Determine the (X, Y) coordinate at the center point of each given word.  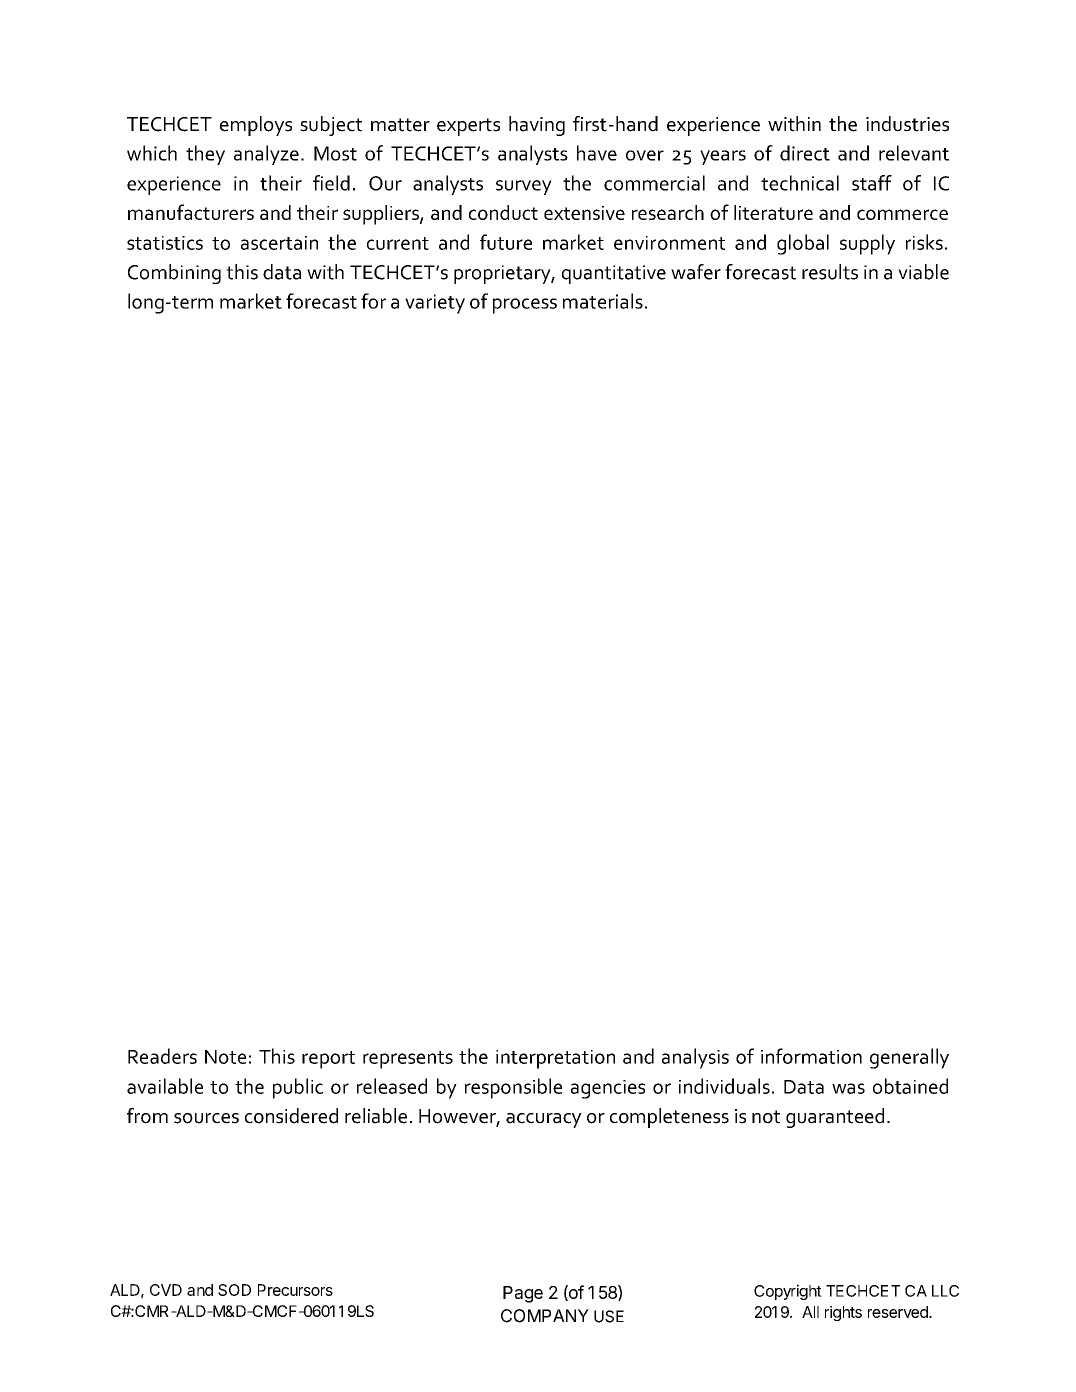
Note (225, 1057)
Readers (162, 1056)
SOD (234, 1290)
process (525, 306)
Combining (174, 274)
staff (872, 183)
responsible (513, 1088)
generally (909, 1058)
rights (843, 1313)
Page (523, 1294)
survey (524, 187)
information (811, 1056)
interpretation (555, 1059)
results (830, 272)
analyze (266, 155)
